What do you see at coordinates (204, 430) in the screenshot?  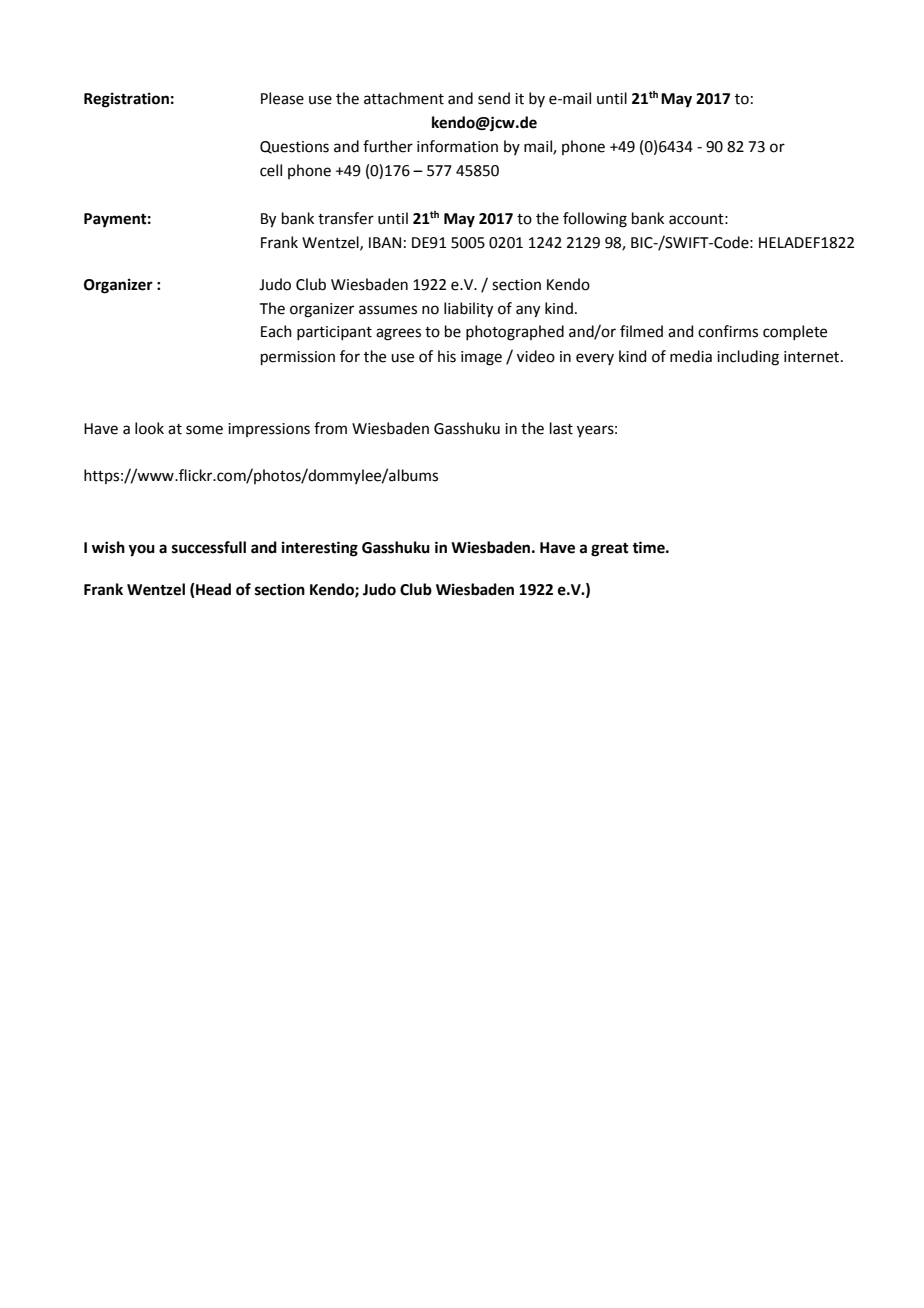 I see `some` at bounding box center [204, 430].
